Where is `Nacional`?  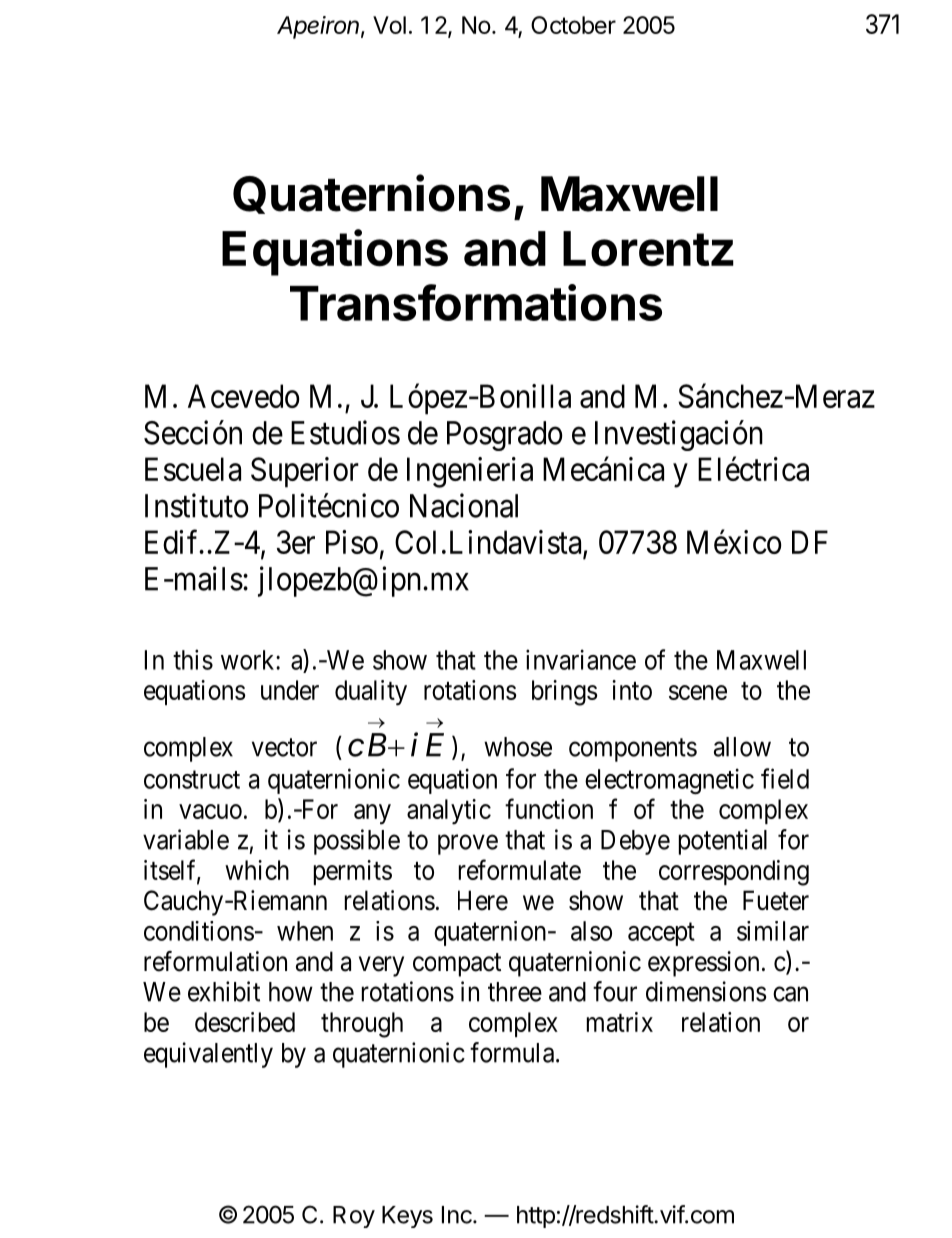 Nacional is located at coordinates (464, 505).
